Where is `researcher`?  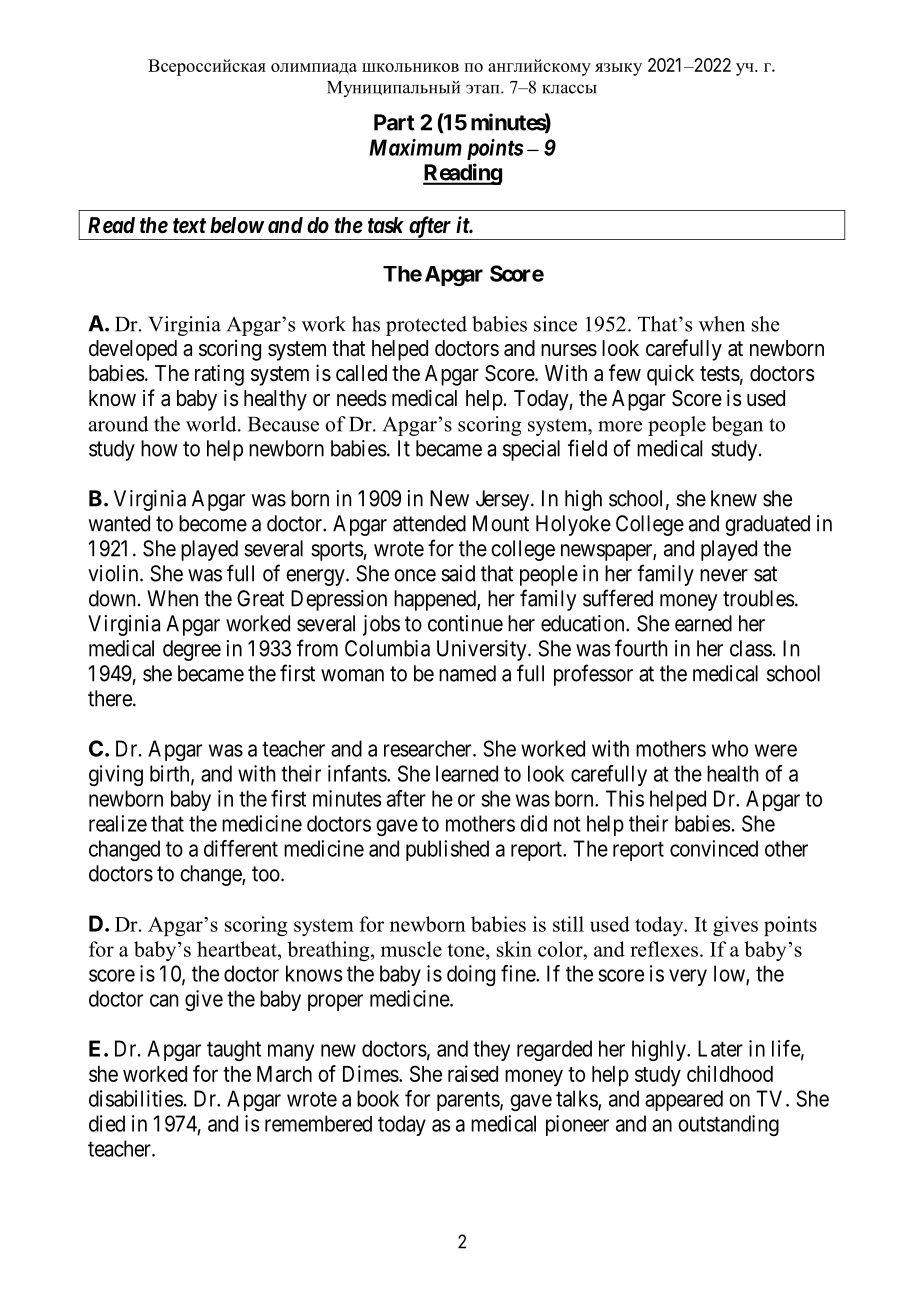
researcher is located at coordinates (429, 748).
